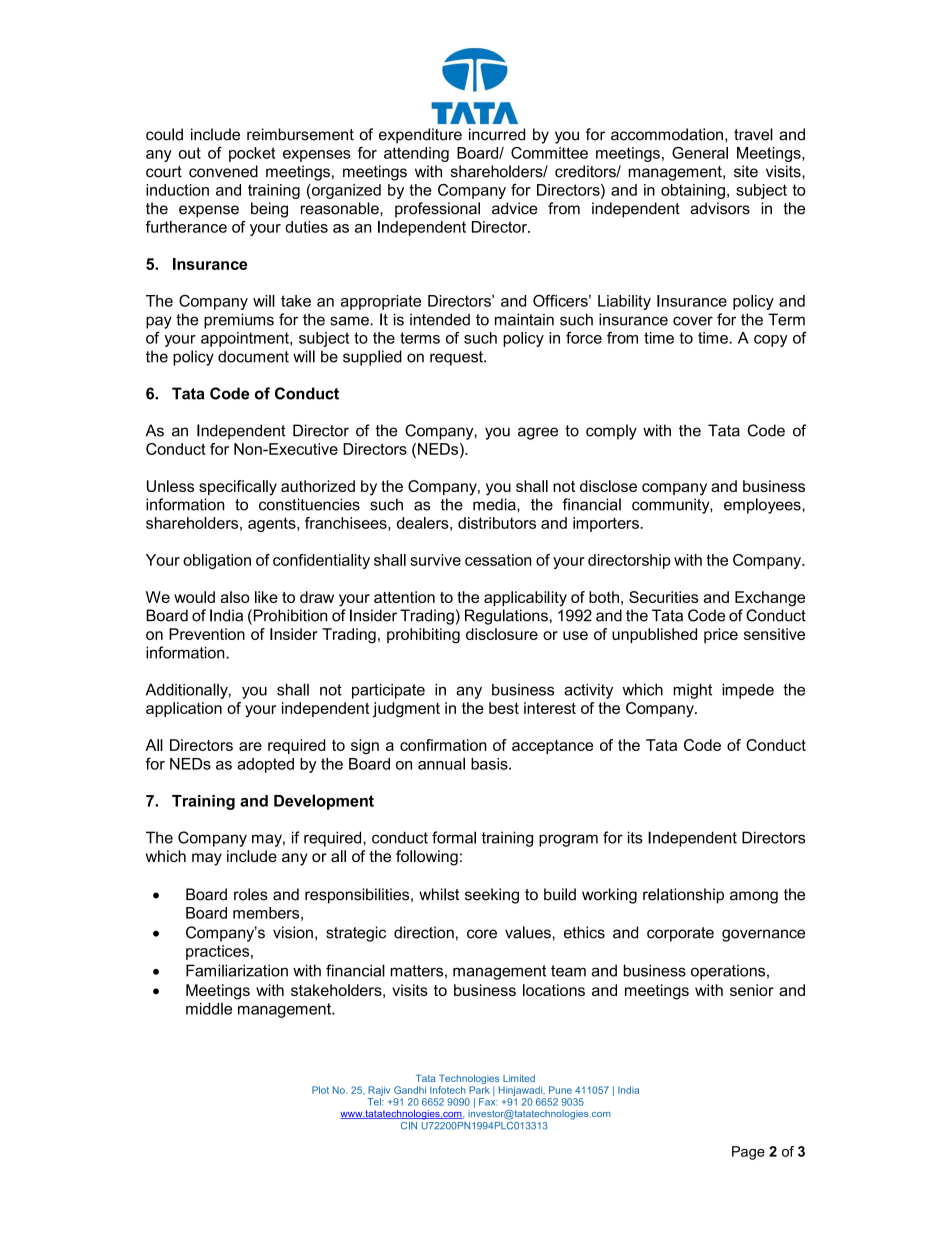  What do you see at coordinates (748, 1153) in the page?
I see `Page` at bounding box center [748, 1153].
